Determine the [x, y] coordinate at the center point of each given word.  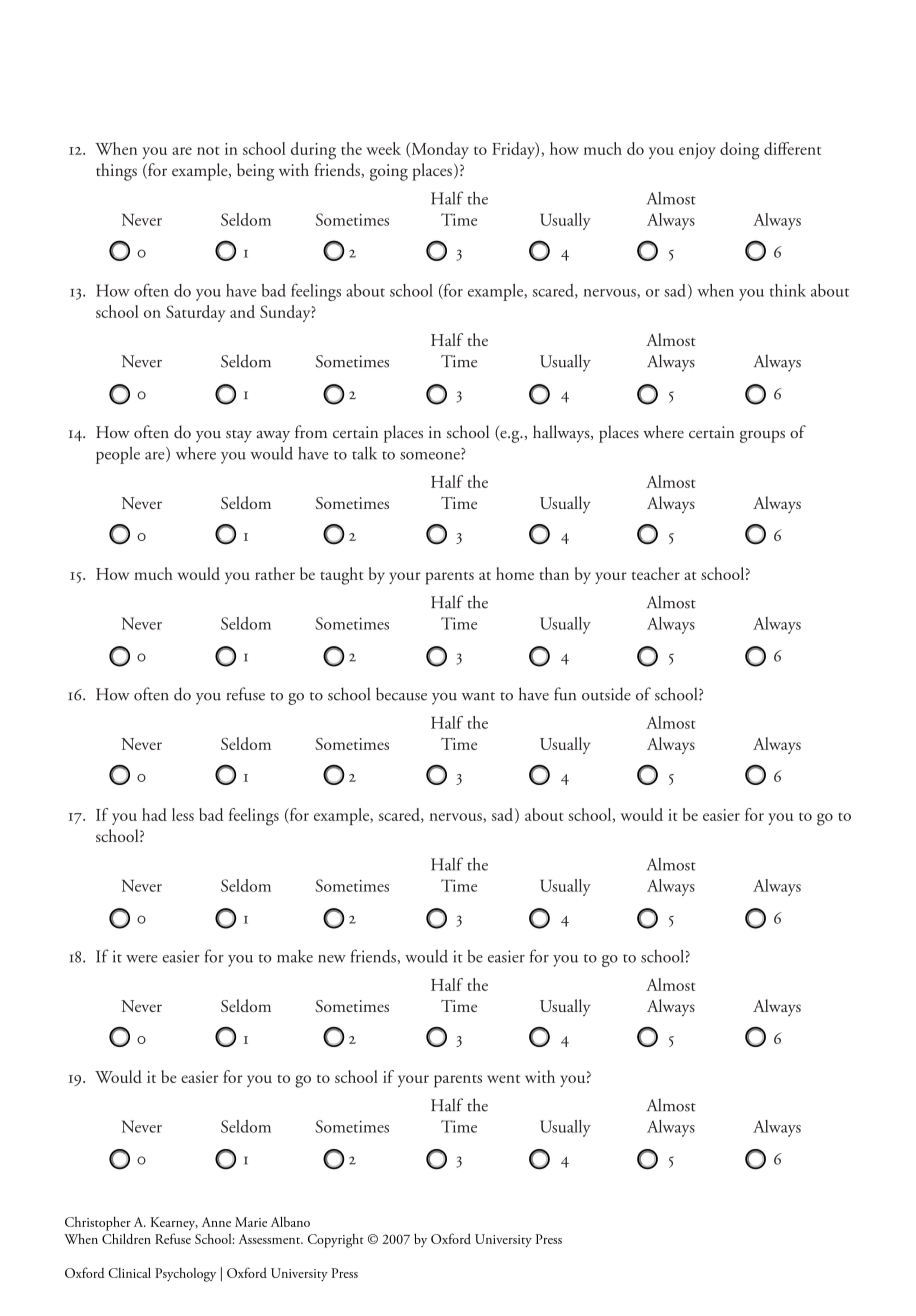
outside [606, 694]
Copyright [336, 1241]
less [183, 814]
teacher [655, 573]
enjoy [697, 151]
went [503, 1078]
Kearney [174, 1223]
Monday [439, 150]
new [332, 959]
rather [275, 573]
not [208, 150]
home [515, 573]
